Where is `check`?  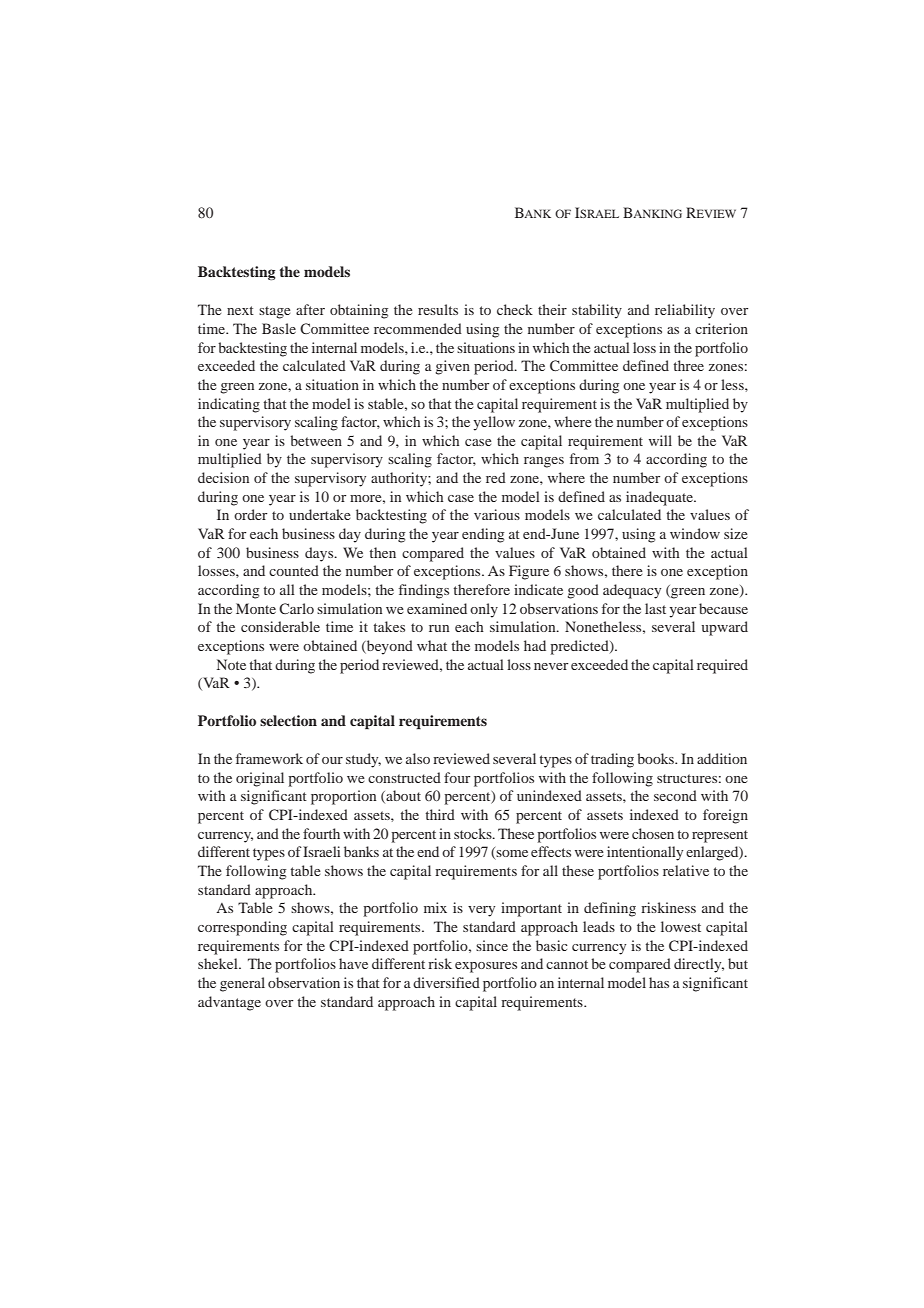
check is located at coordinates (515, 309).
